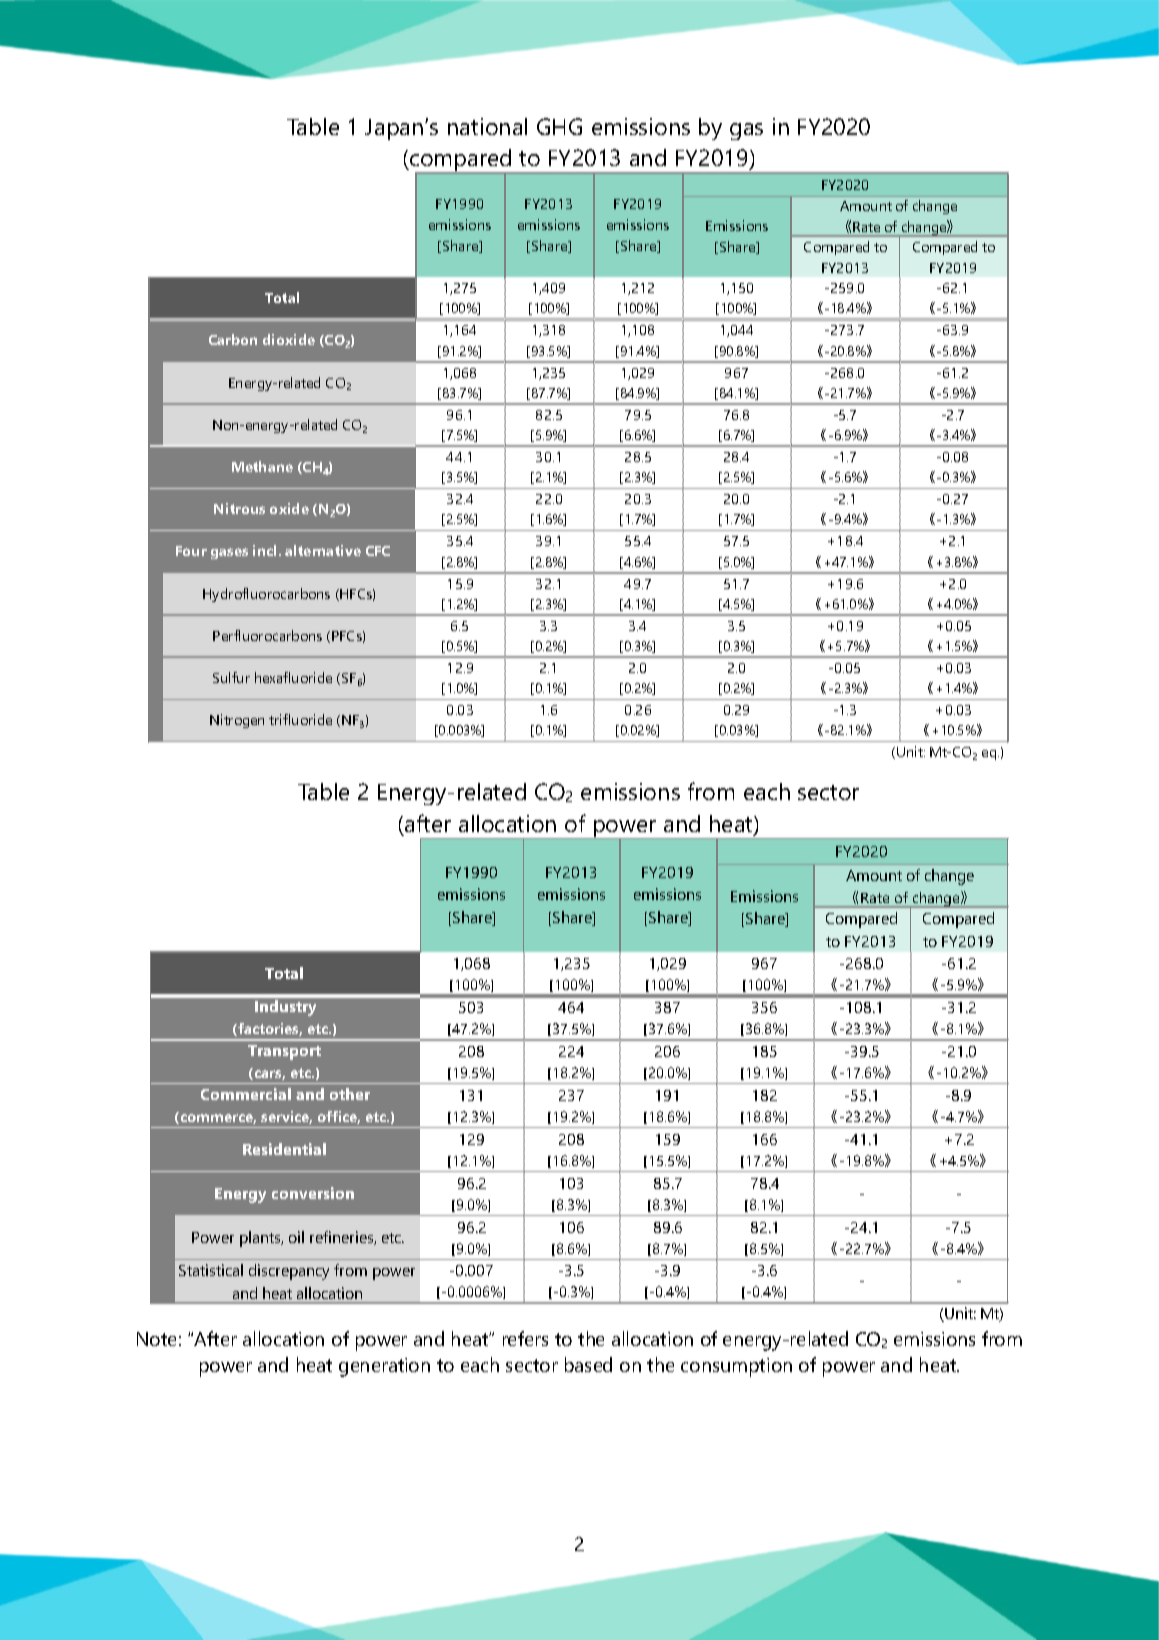 The height and width of the screenshot is (1640, 1159). What do you see at coordinates (559, 126) in the screenshot?
I see `GHG` at bounding box center [559, 126].
